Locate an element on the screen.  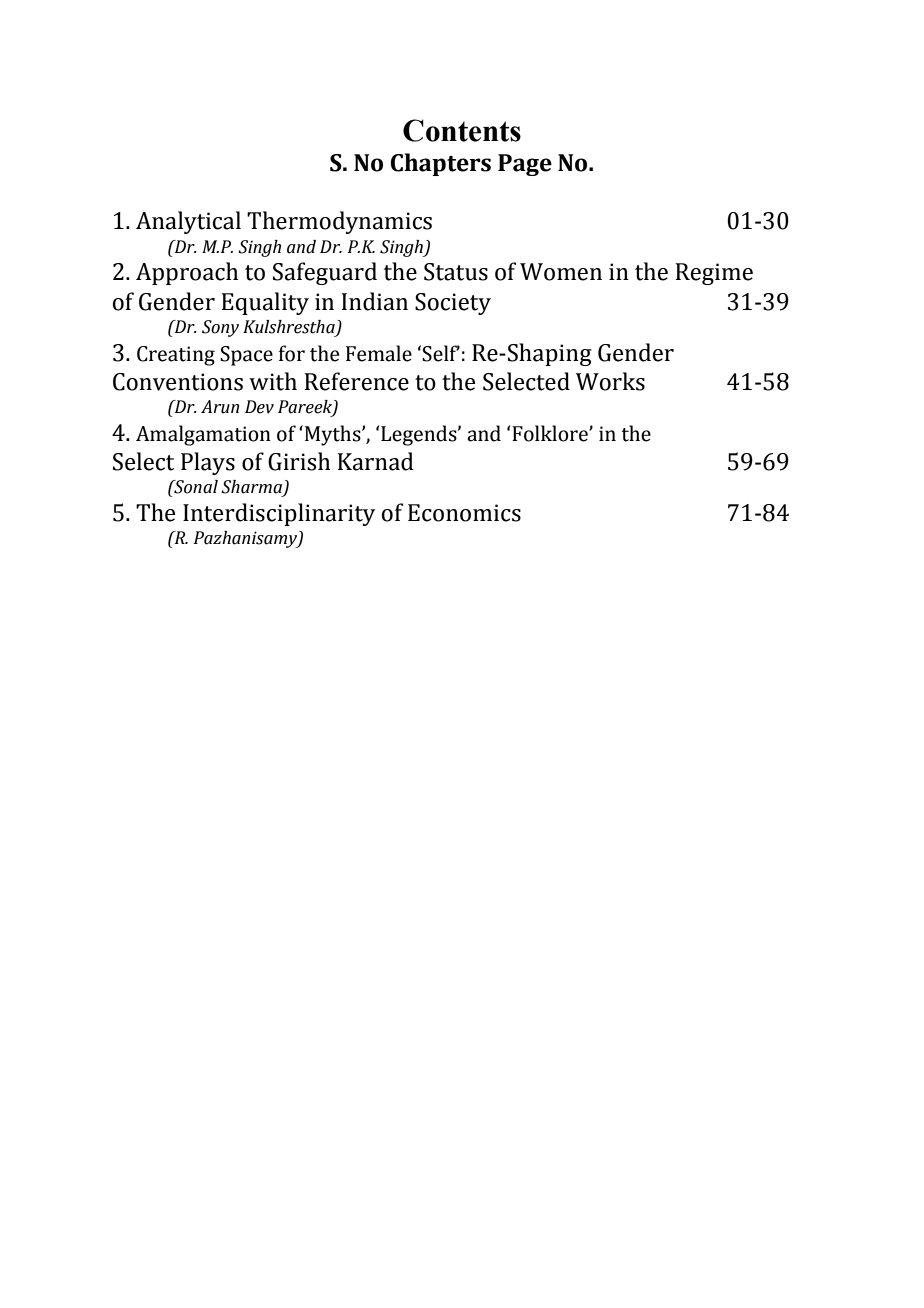
Chapters is located at coordinates (440, 164).
